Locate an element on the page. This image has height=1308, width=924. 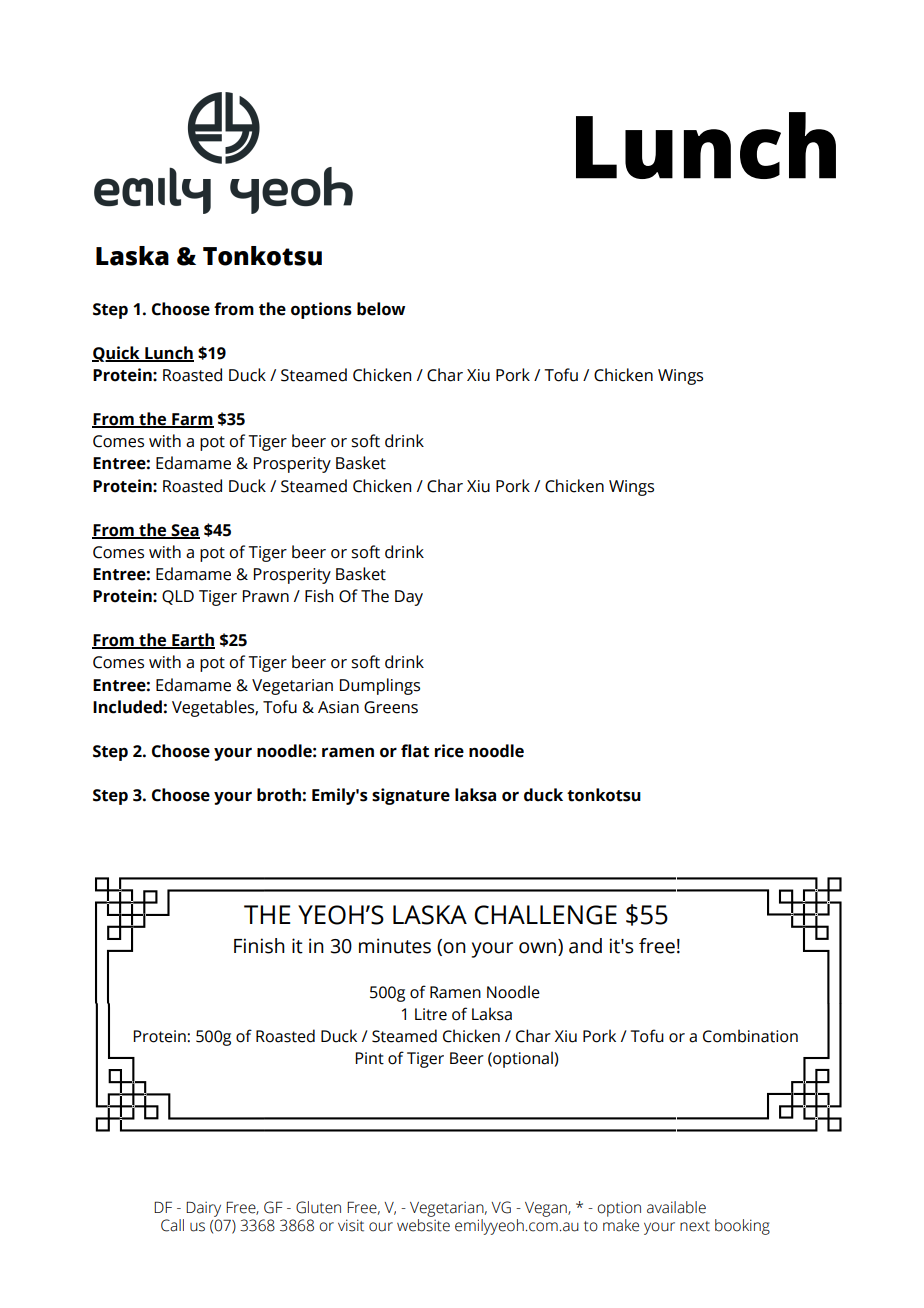
below is located at coordinates (381, 309).
